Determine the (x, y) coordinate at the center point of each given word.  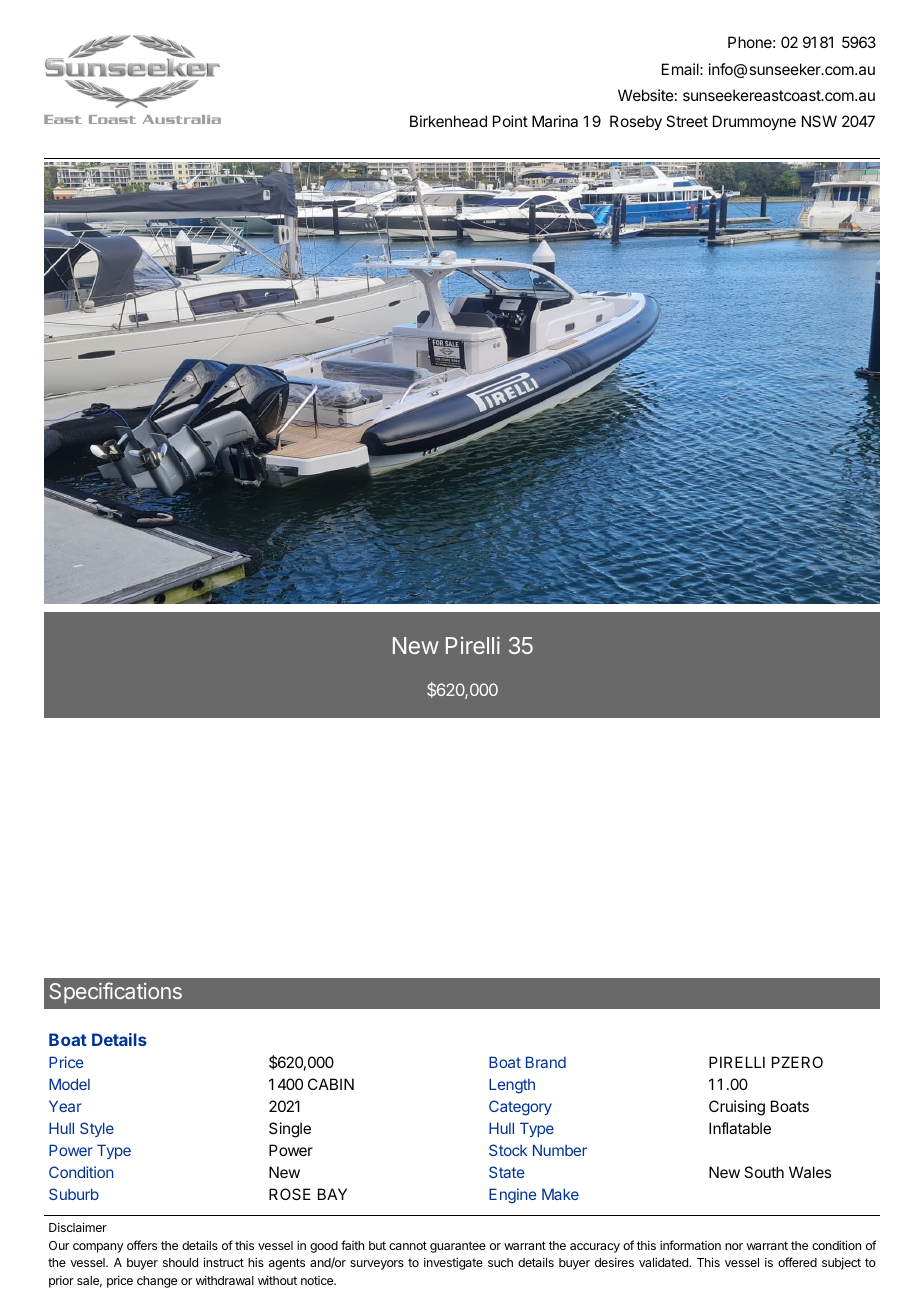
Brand (546, 1062)
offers (142, 1245)
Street (687, 121)
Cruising (737, 1108)
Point (510, 121)
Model (69, 1084)
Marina (555, 121)
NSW (819, 121)
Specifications (115, 993)
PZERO (797, 1062)
